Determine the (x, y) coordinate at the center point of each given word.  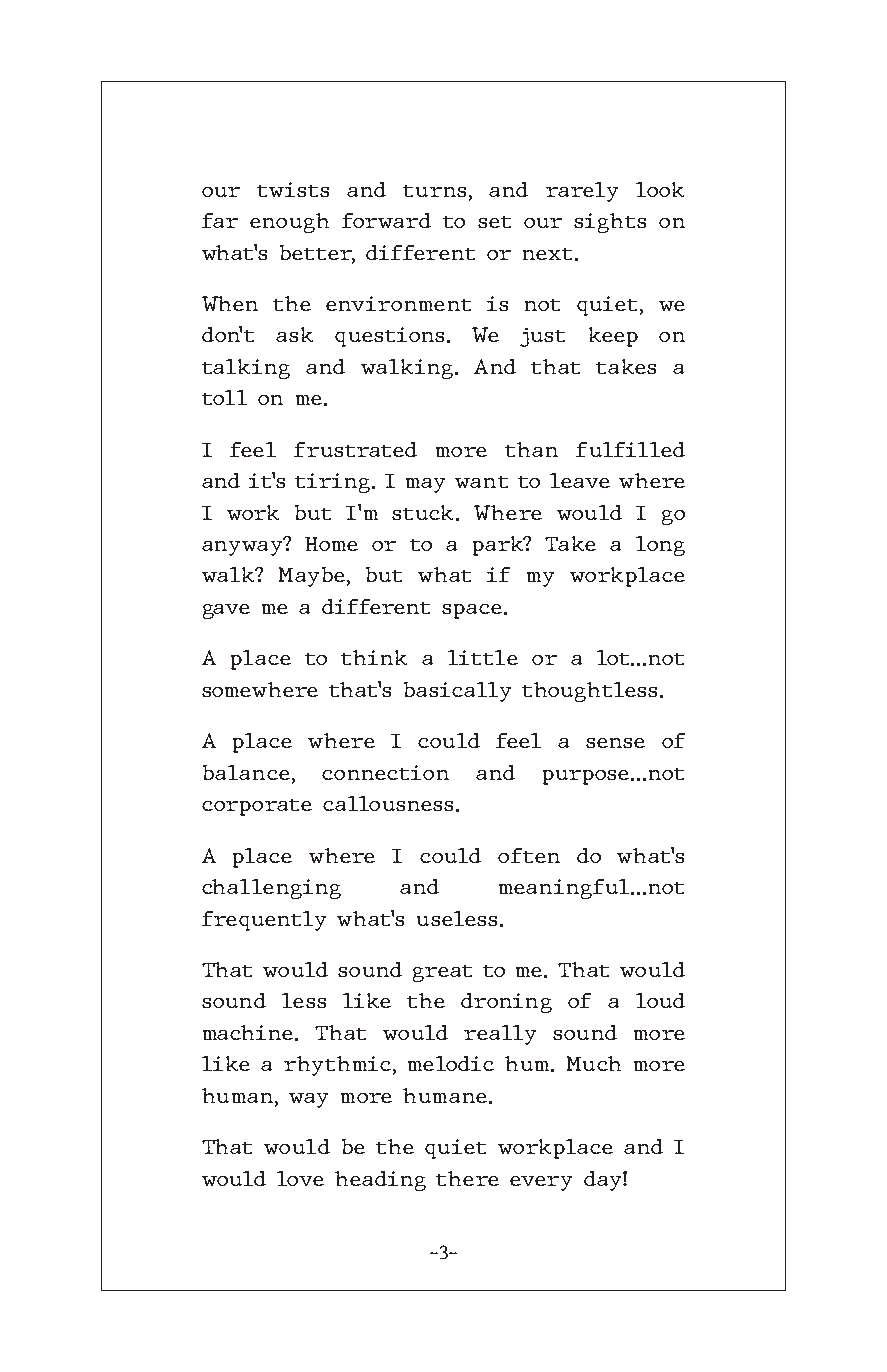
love (300, 1178)
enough (289, 223)
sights (610, 223)
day (604, 1181)
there (467, 1178)
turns (434, 191)
